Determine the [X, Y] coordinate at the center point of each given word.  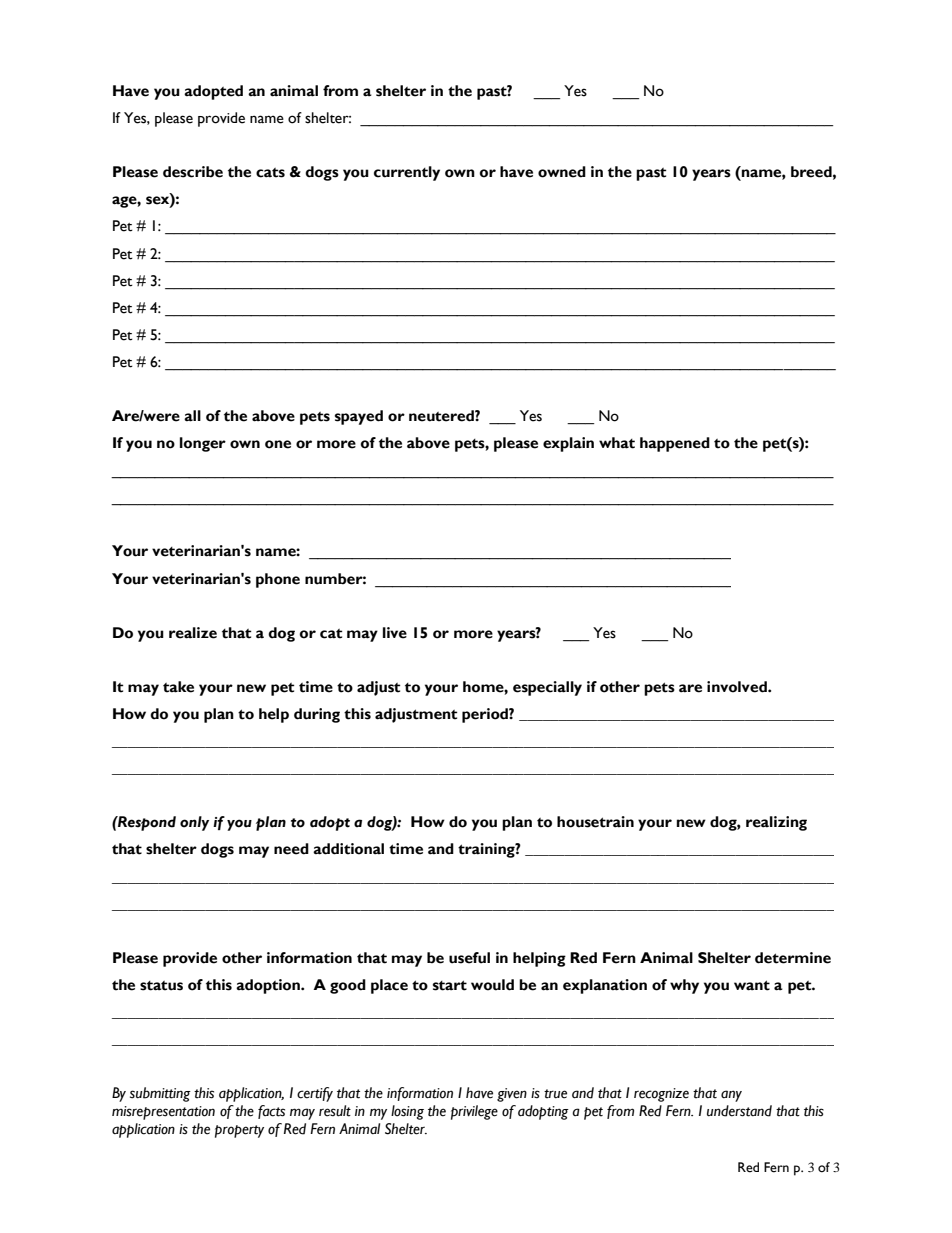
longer [203, 444]
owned [562, 172]
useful [469, 958]
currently [407, 173]
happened [675, 444]
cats [270, 173]
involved [738, 687]
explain [568, 444]
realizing [776, 823]
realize [193, 633]
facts [271, 1112]
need [291, 849]
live [395, 633]
